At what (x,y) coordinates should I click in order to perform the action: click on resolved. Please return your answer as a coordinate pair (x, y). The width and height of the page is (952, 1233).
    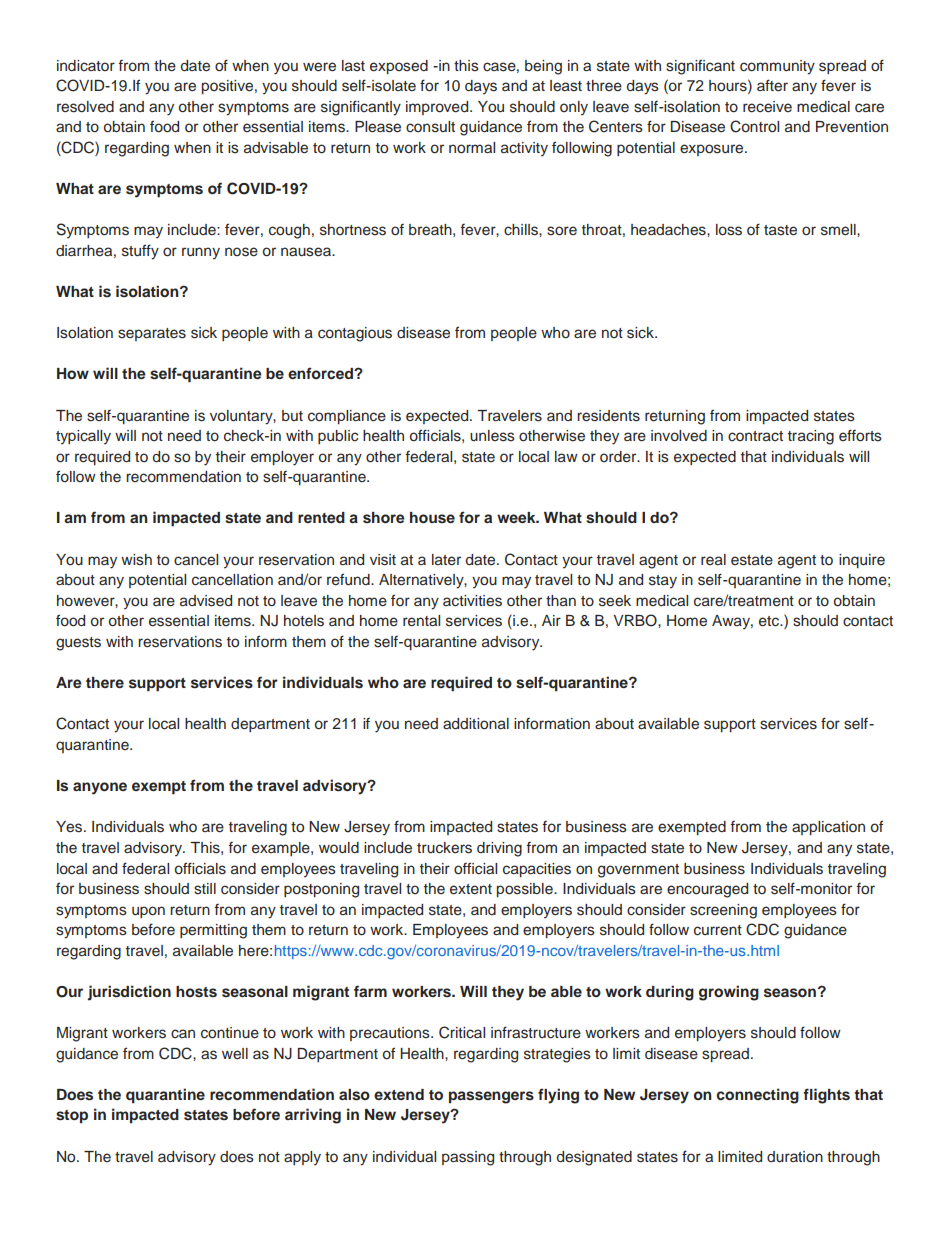
    Looking at the image, I should click on (85, 107).
